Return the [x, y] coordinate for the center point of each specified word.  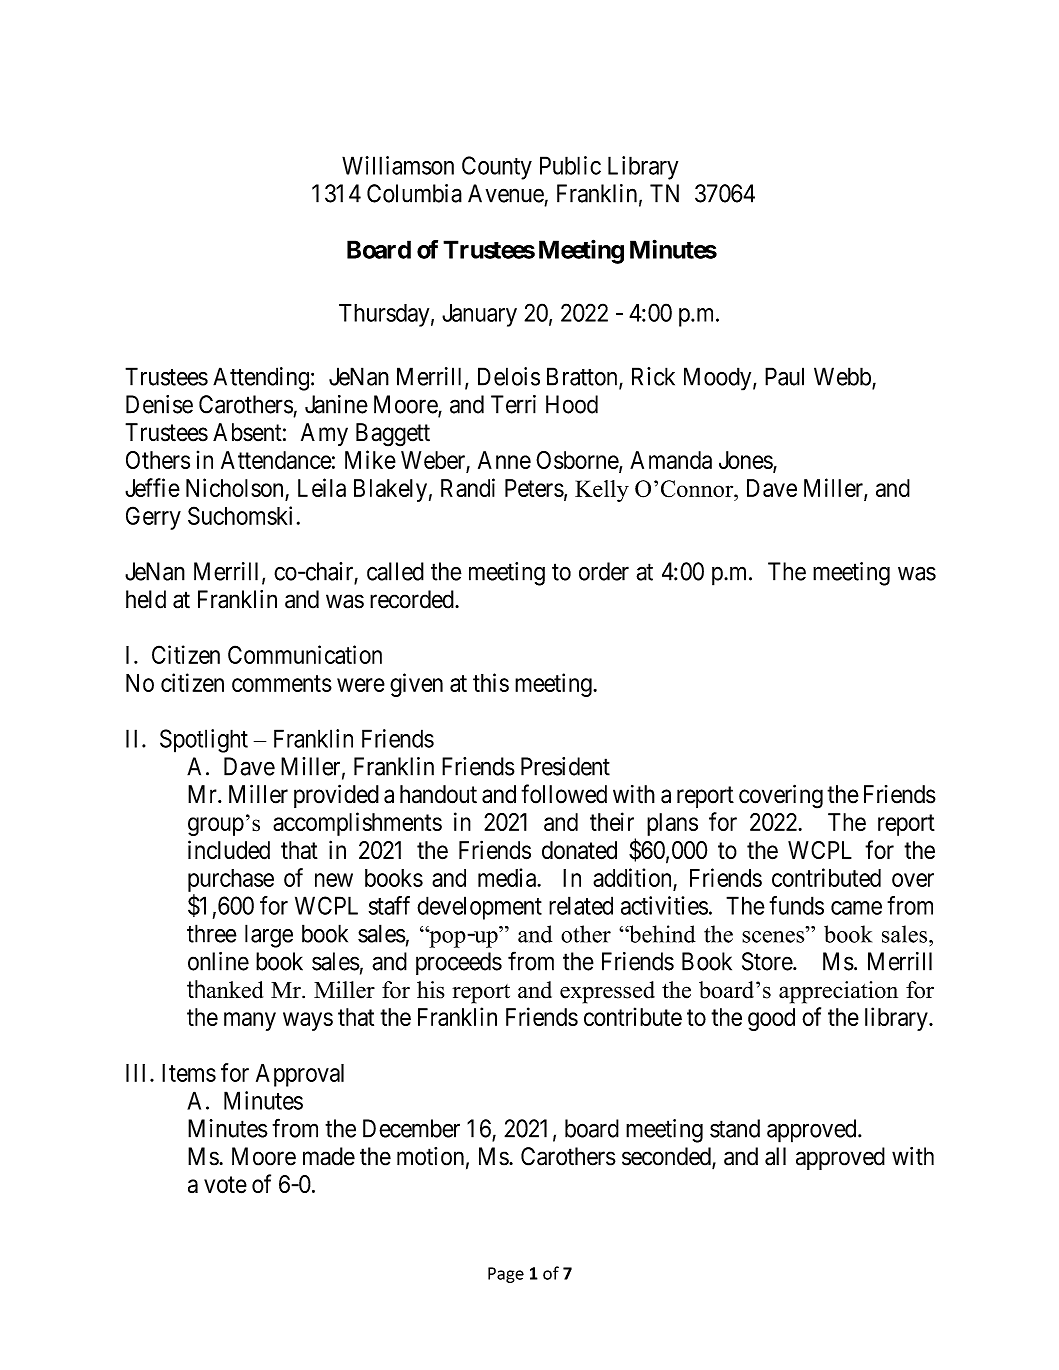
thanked [225, 989]
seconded [667, 1157]
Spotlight [204, 741]
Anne [504, 460]
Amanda [671, 460]
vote [225, 1185]
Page [506, 1275]
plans [672, 824]
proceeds [459, 963]
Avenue [506, 193]
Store [768, 961]
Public [570, 165]
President [565, 766]
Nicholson [236, 489]
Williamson [398, 165]
